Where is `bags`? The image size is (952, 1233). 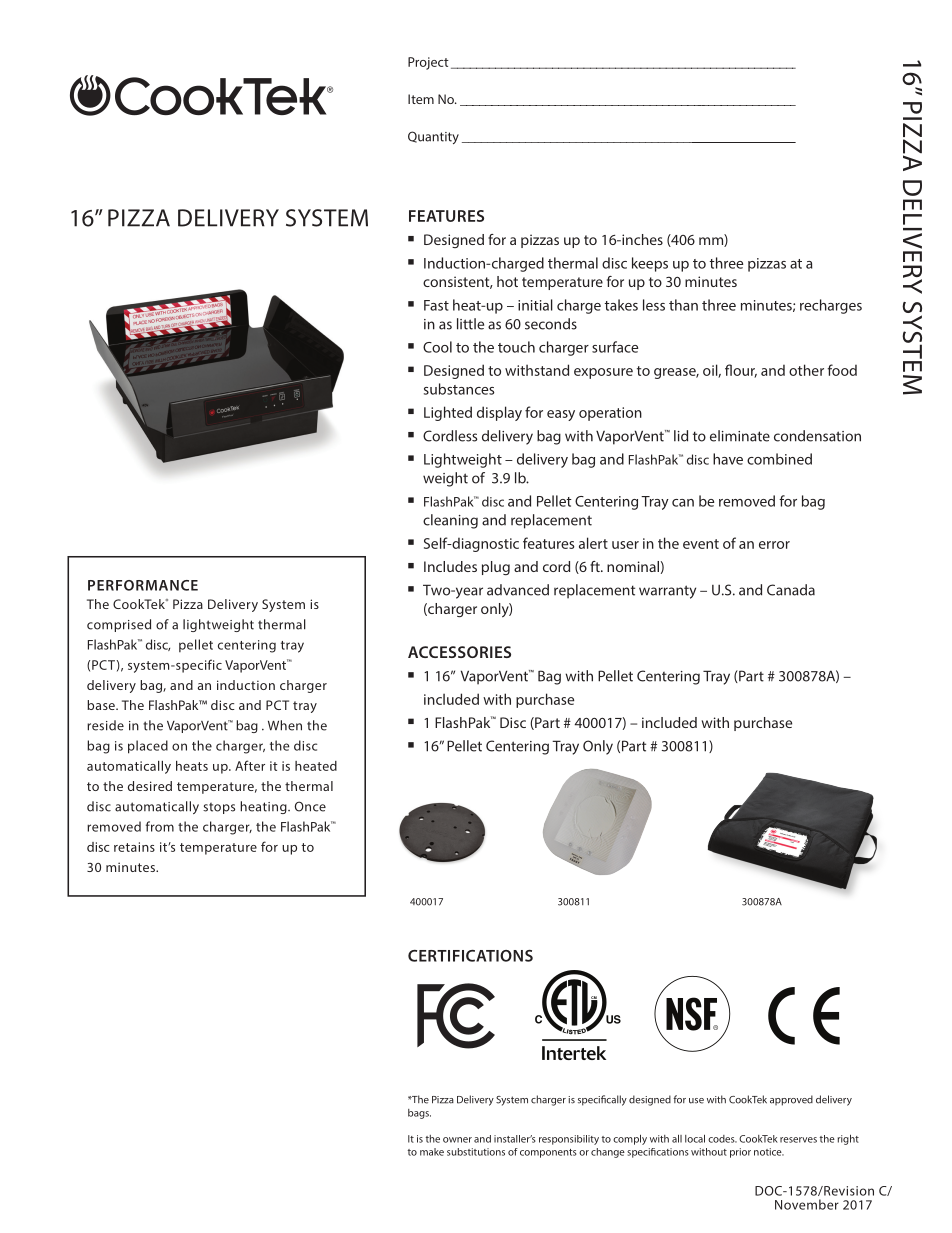 bags is located at coordinates (419, 1114).
